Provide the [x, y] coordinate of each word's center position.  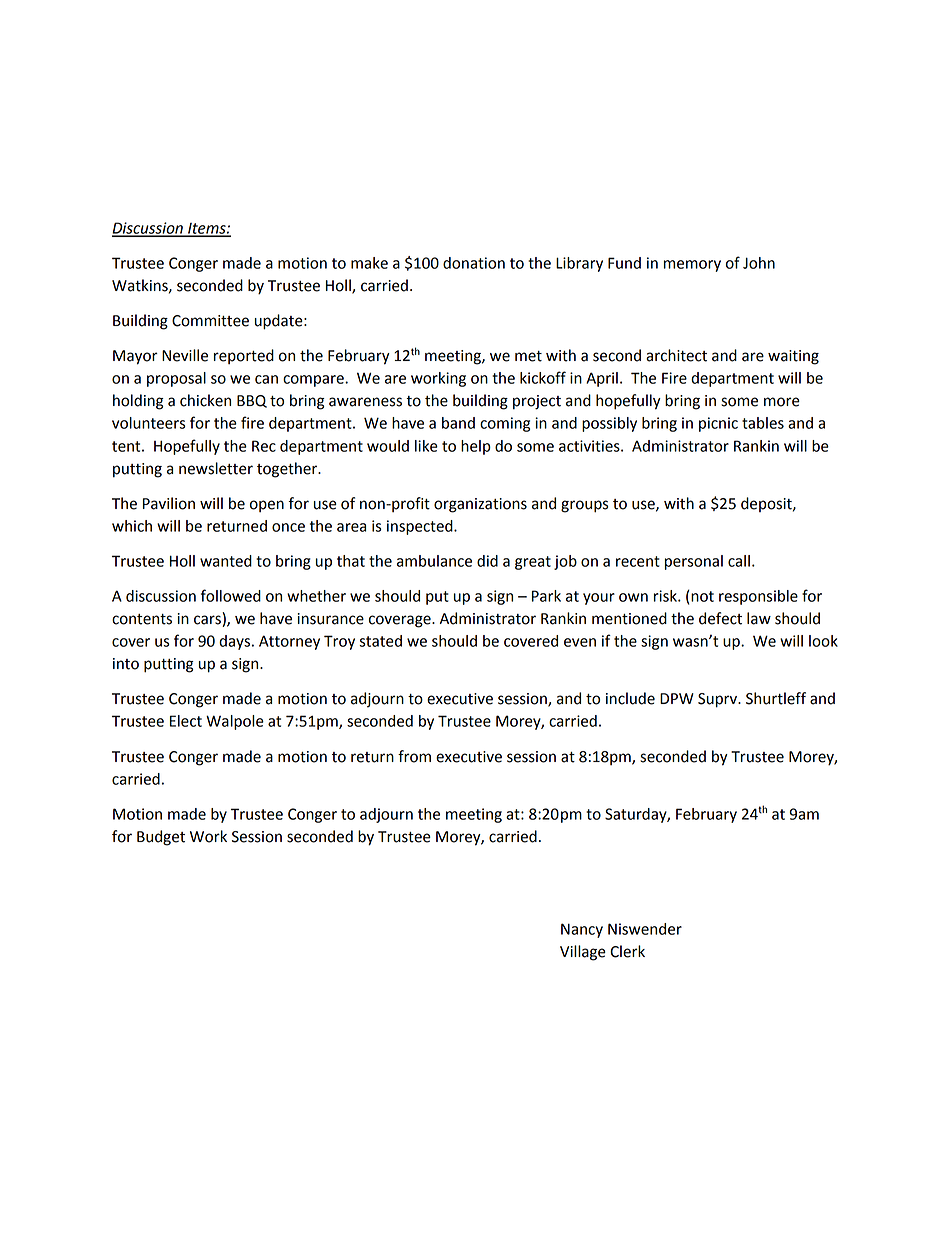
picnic [718, 424]
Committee [210, 321]
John [759, 263]
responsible [758, 597]
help [476, 447]
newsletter [216, 468]
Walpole [235, 722]
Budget [161, 838]
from [414, 756]
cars [208, 621]
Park [546, 596]
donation [474, 263]
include [630, 698]
